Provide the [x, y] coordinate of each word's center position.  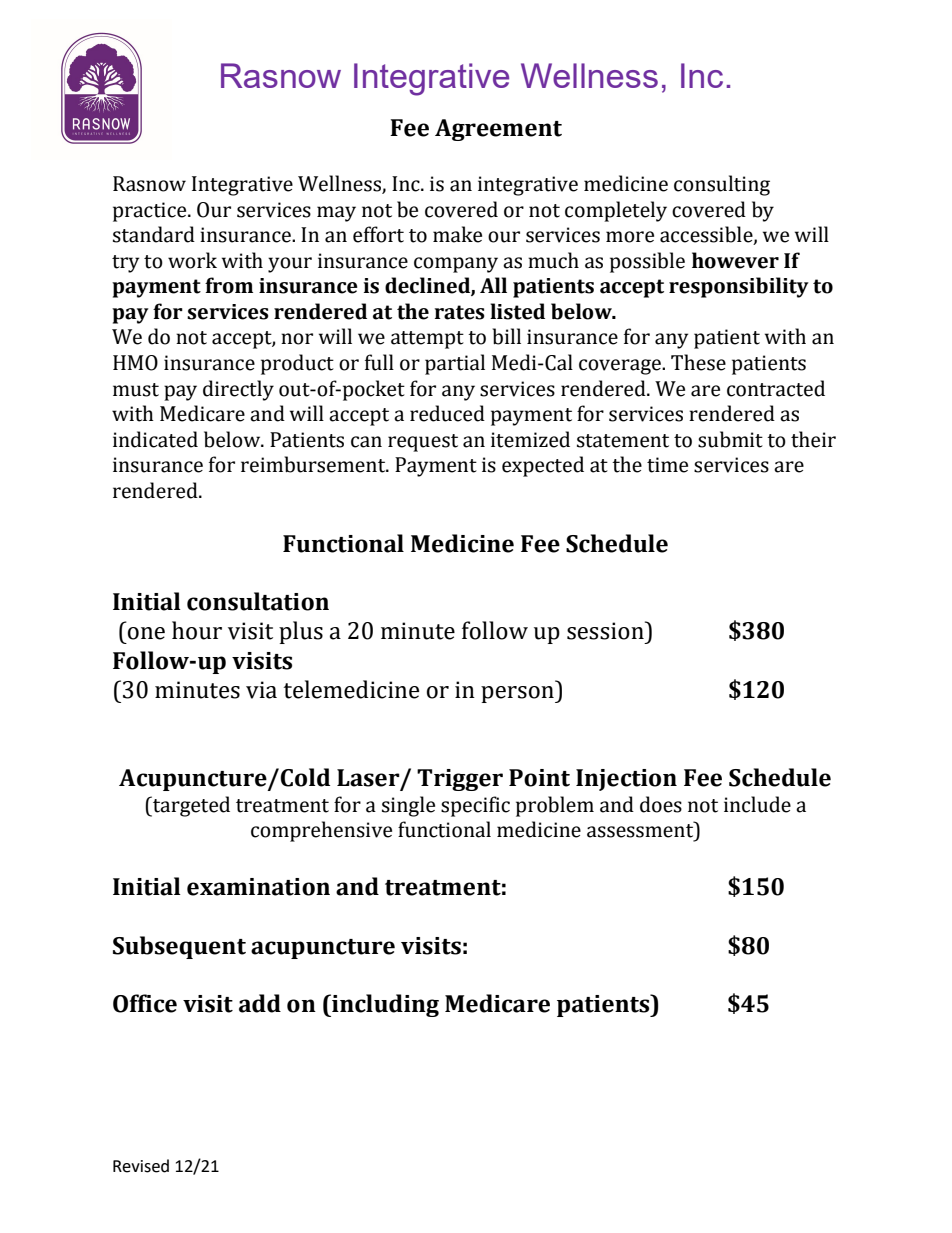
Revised [141, 1166]
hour [197, 630]
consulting [722, 185]
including [384, 1005]
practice [151, 212]
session [606, 630]
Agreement [498, 130]
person [518, 694]
